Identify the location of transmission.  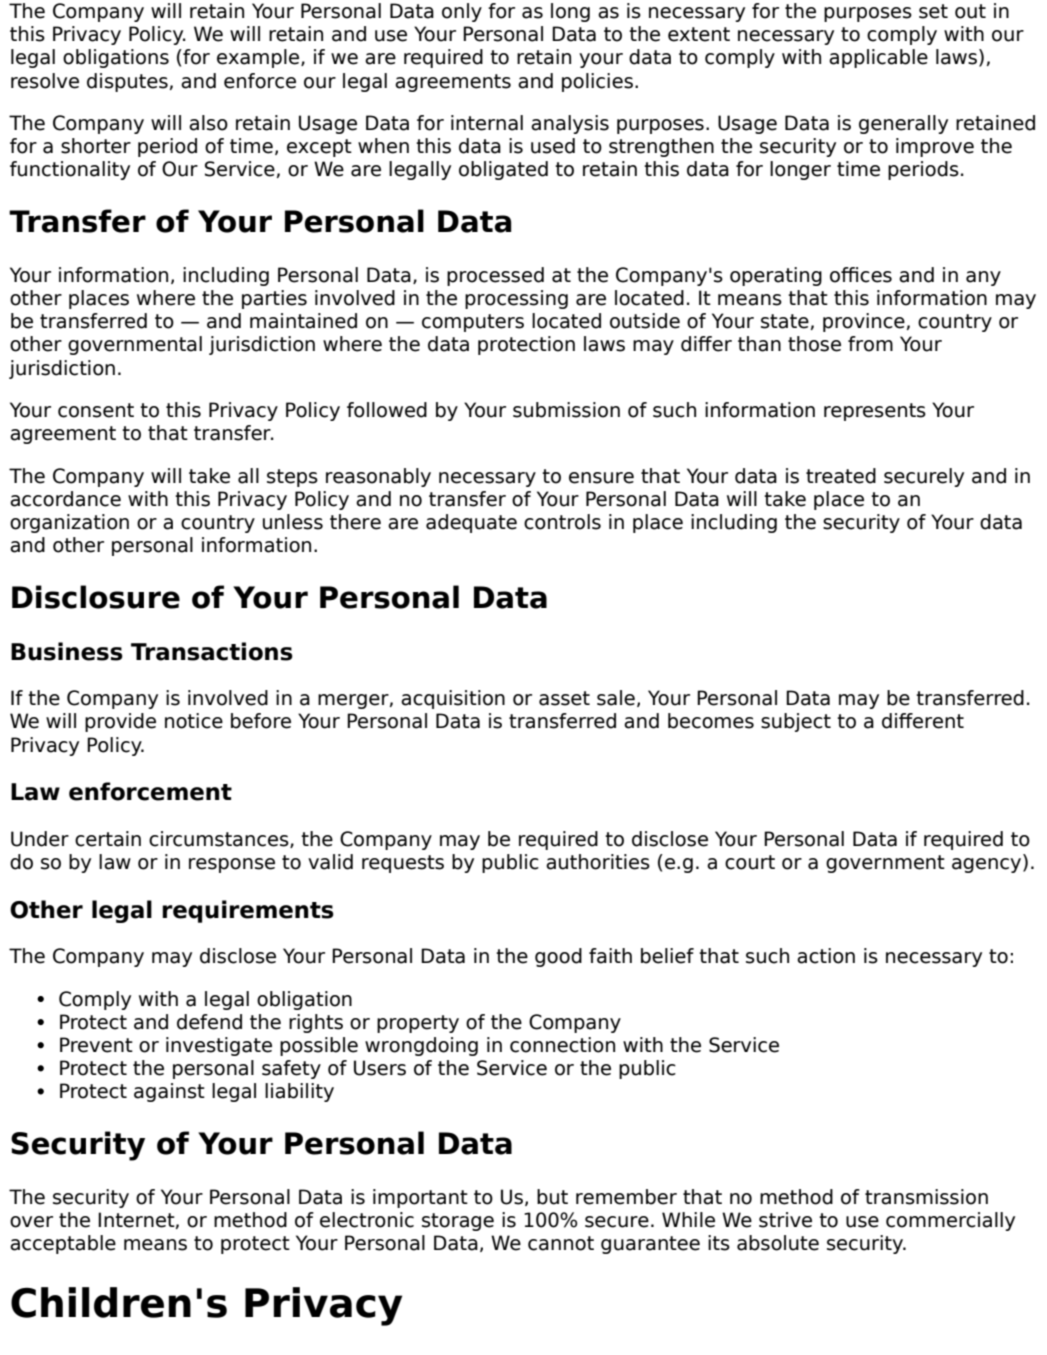
(926, 1197).
